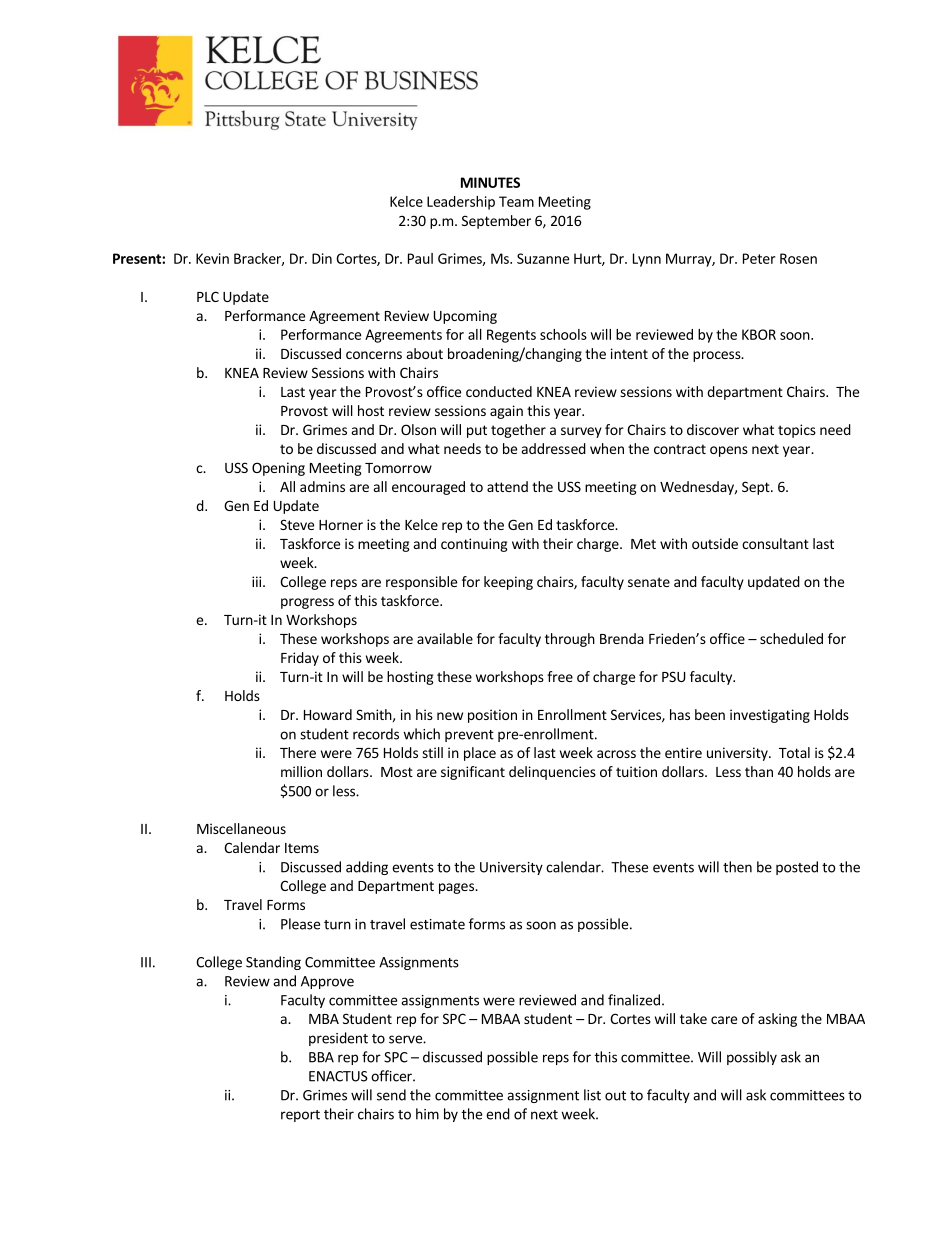  Describe the element at coordinates (759, 258) in the screenshot. I see `Peter` at that location.
